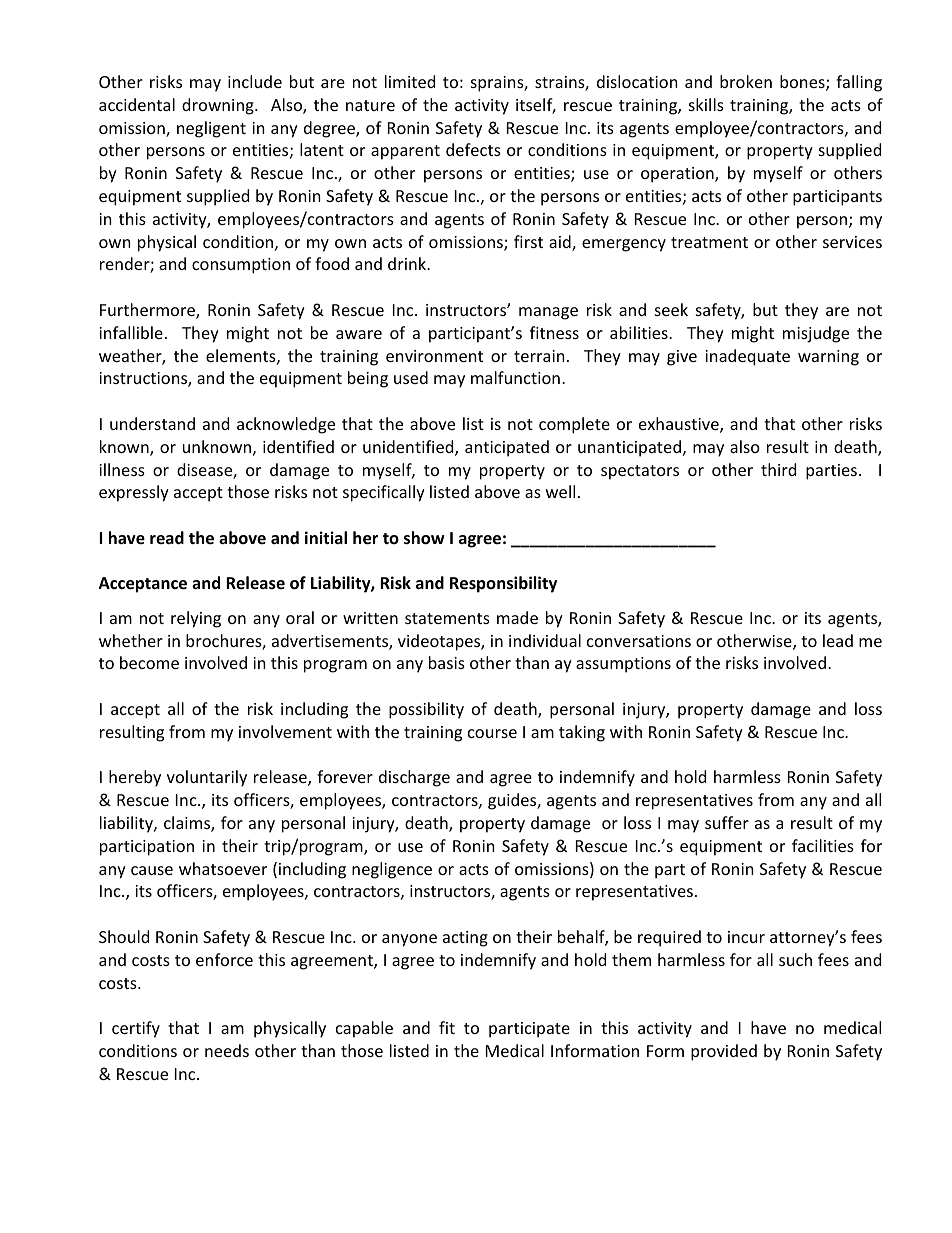 The height and width of the screenshot is (1233, 952). What do you see at coordinates (219, 106) in the screenshot?
I see `drowning` at bounding box center [219, 106].
